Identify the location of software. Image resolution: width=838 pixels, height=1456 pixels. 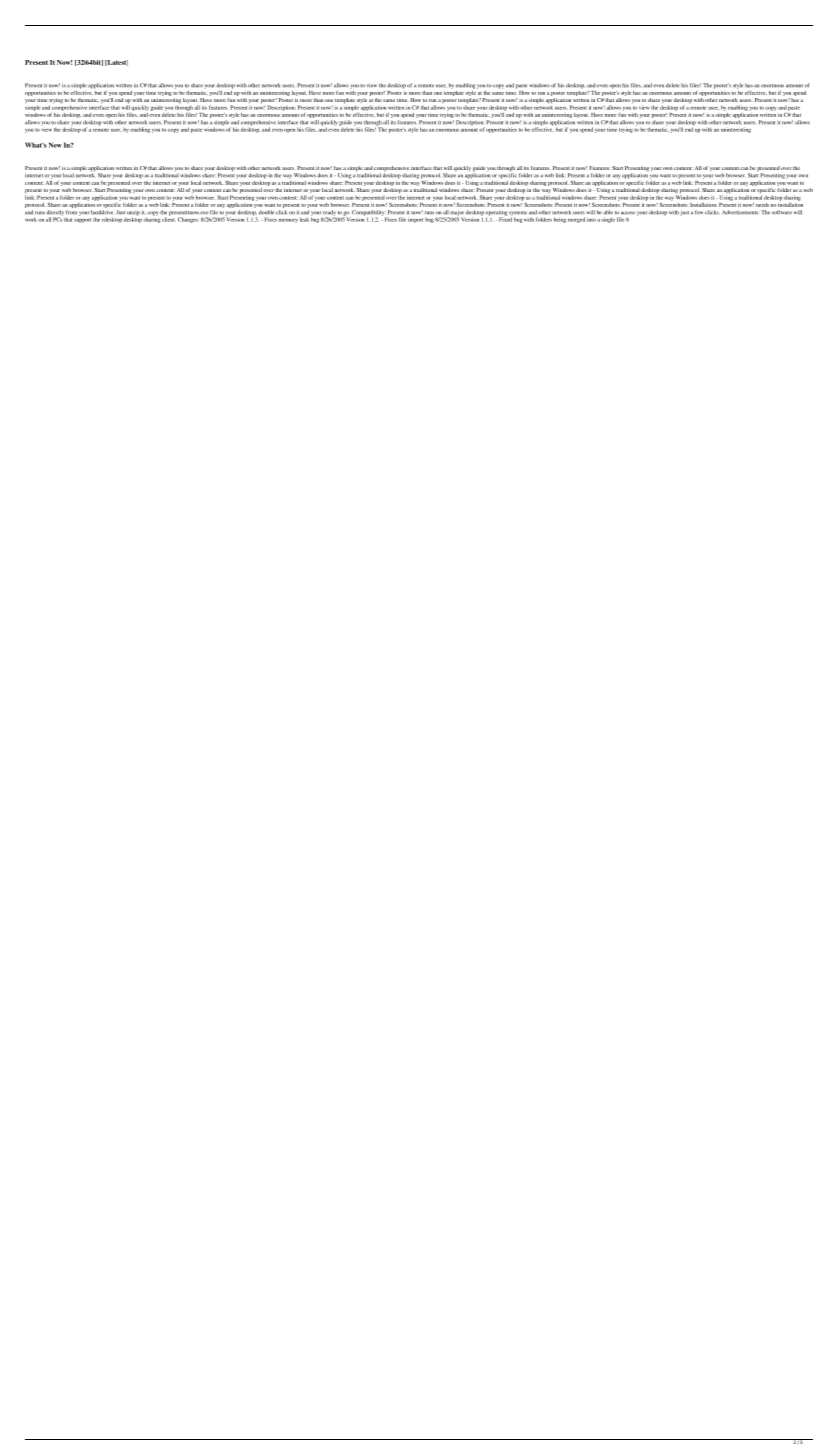
(782, 212).
